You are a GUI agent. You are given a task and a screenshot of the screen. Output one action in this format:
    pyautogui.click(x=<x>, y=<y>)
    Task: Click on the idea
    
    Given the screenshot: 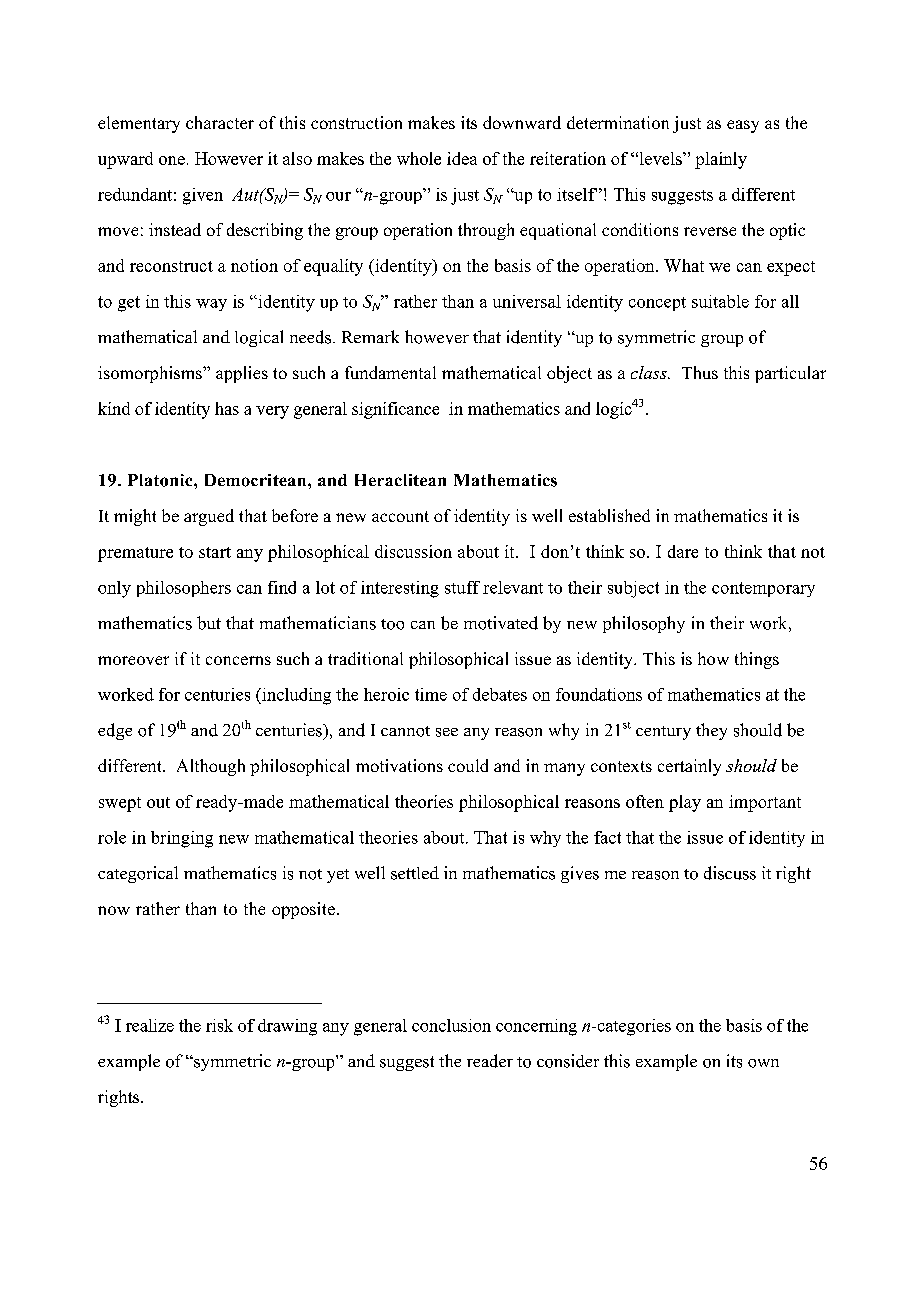 What is the action you would take?
    pyautogui.click(x=462, y=158)
